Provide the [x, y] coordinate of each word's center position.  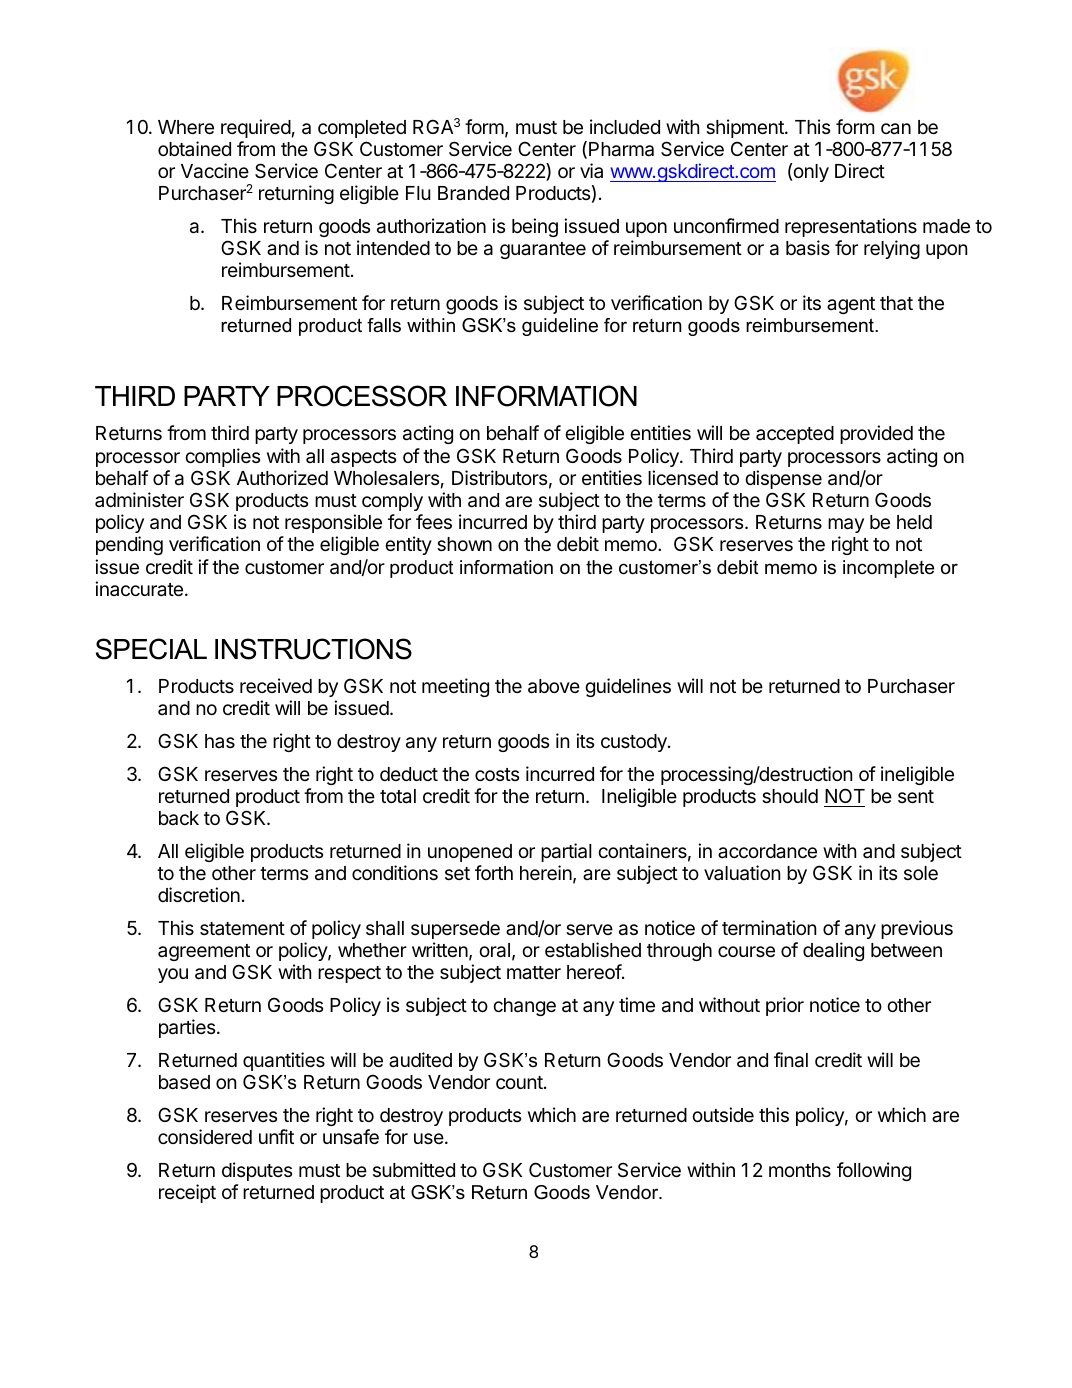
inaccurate [139, 588]
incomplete [888, 569]
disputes [257, 1171]
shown [464, 544]
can [896, 128]
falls [384, 325]
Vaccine [215, 171]
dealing [833, 951]
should [790, 796]
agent [851, 305]
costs [497, 774]
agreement [204, 952]
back [179, 818]
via [591, 170]
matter [534, 972]
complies [222, 457]
